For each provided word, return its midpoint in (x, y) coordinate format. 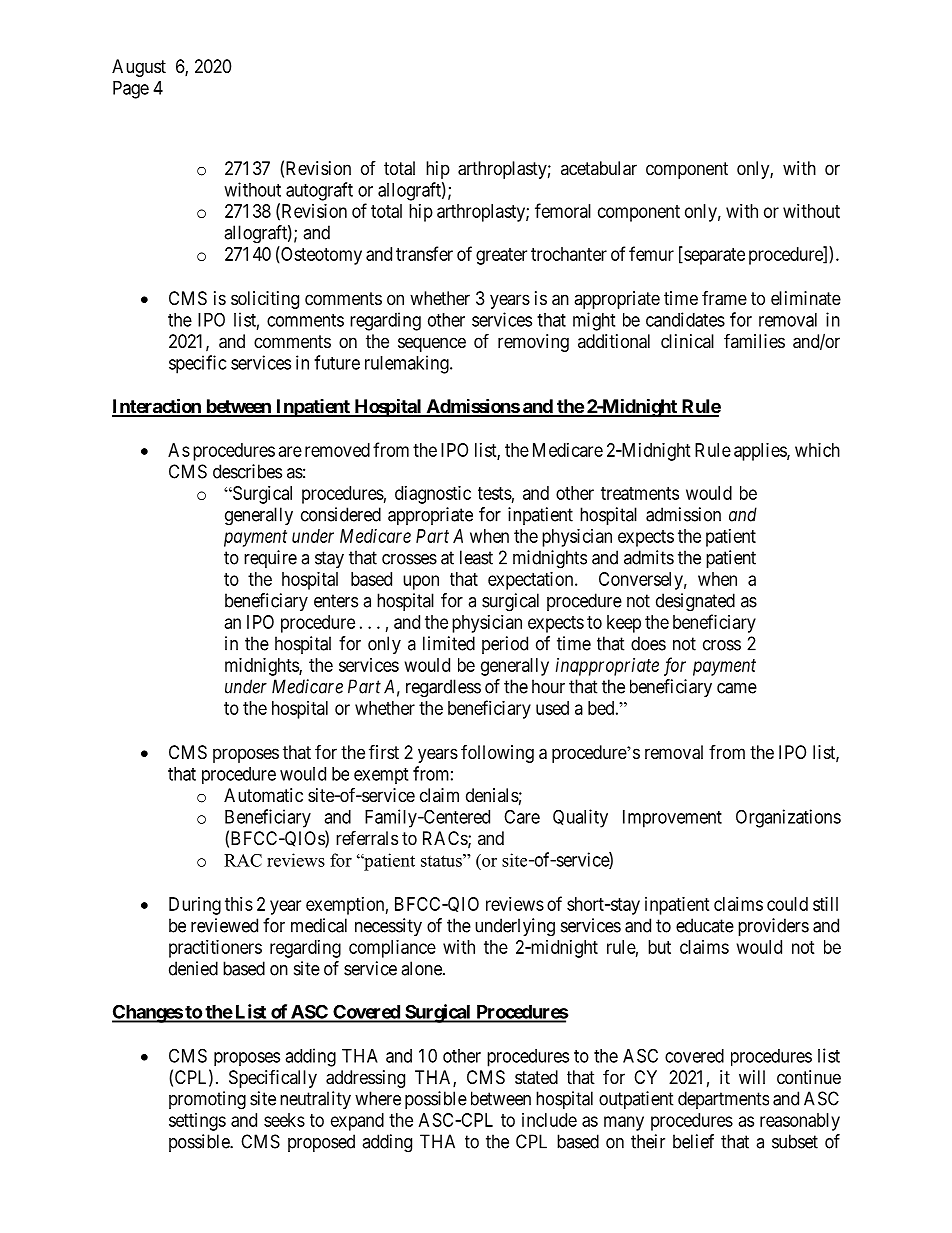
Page (131, 90)
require (270, 559)
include (549, 1120)
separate (713, 256)
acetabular (599, 168)
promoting (207, 1100)
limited (449, 643)
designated (695, 602)
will (752, 1077)
